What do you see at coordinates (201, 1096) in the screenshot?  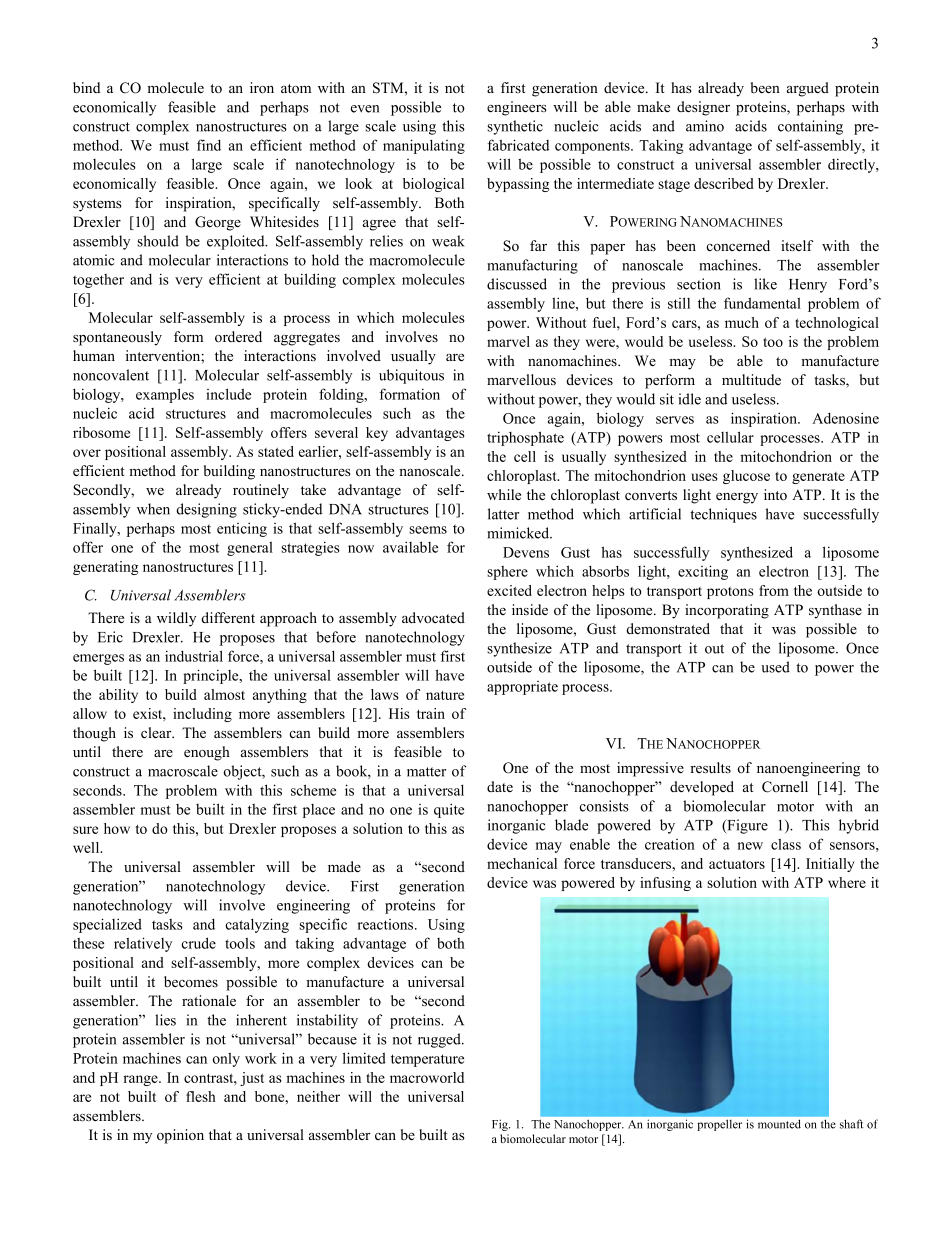 I see `flesh` at bounding box center [201, 1096].
